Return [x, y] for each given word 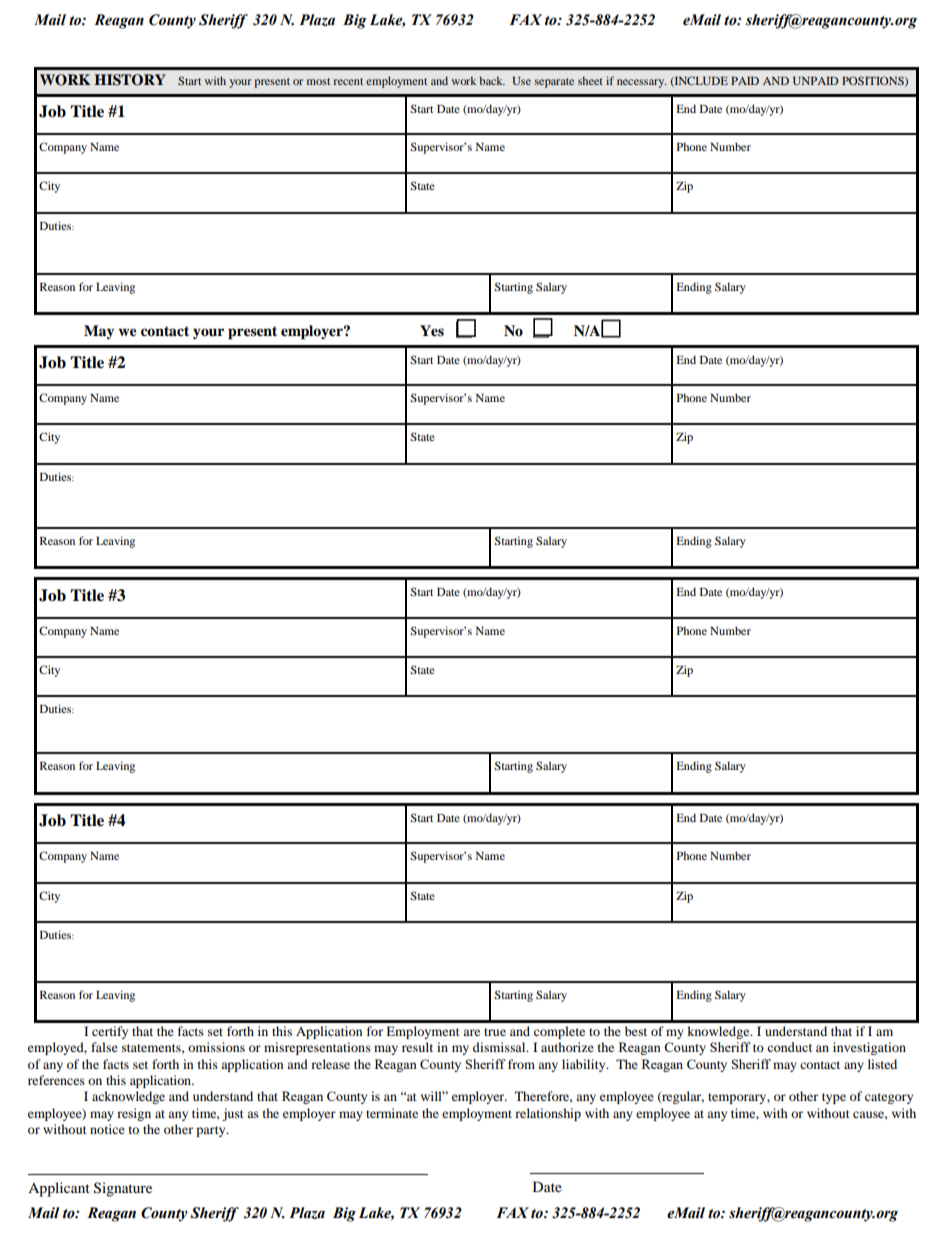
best [636, 1031]
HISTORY [130, 80]
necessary [642, 83]
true [495, 1032]
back [492, 80]
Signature [123, 1189]
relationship [548, 1114]
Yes [432, 331]
